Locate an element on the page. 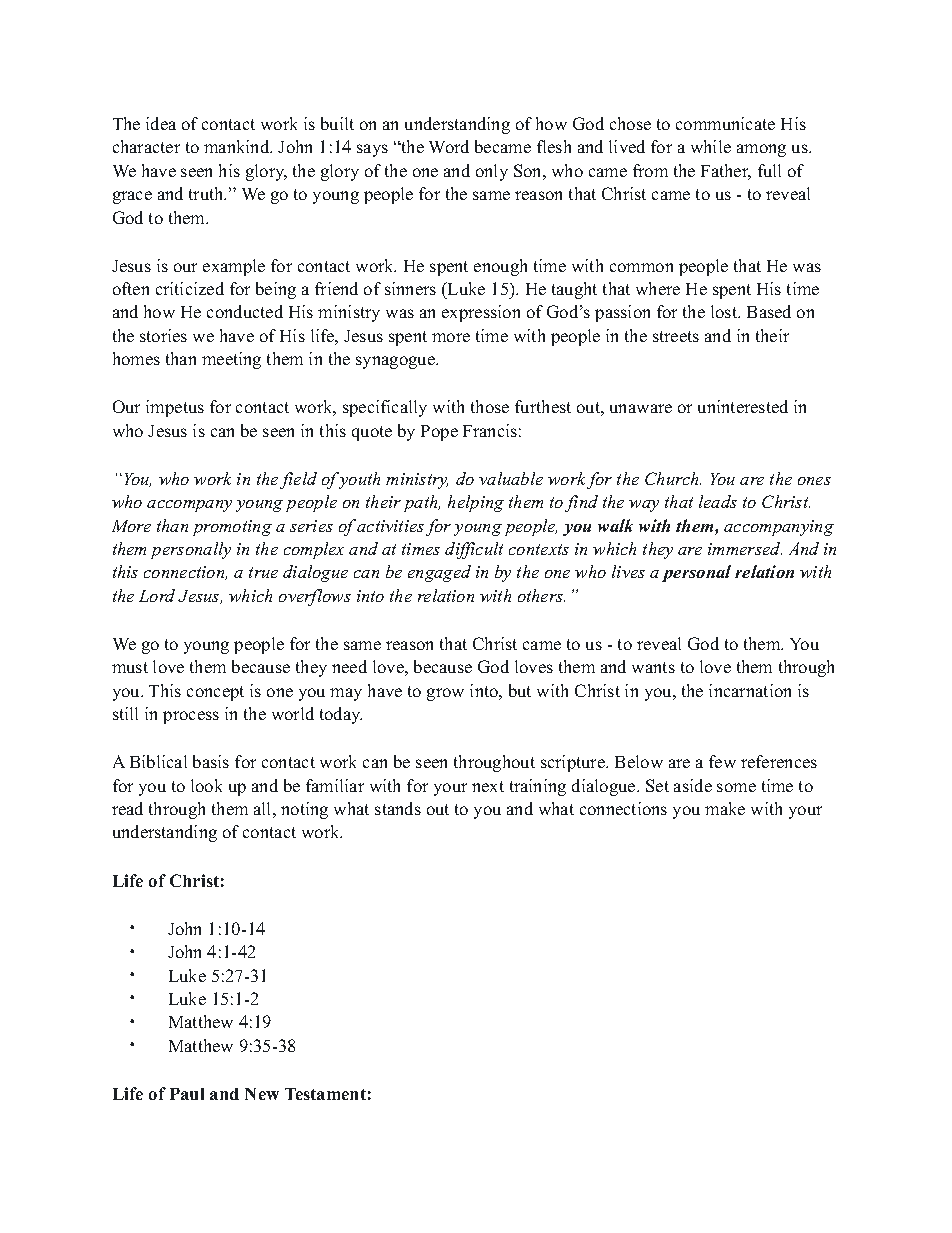  engaged is located at coordinates (439, 573).
